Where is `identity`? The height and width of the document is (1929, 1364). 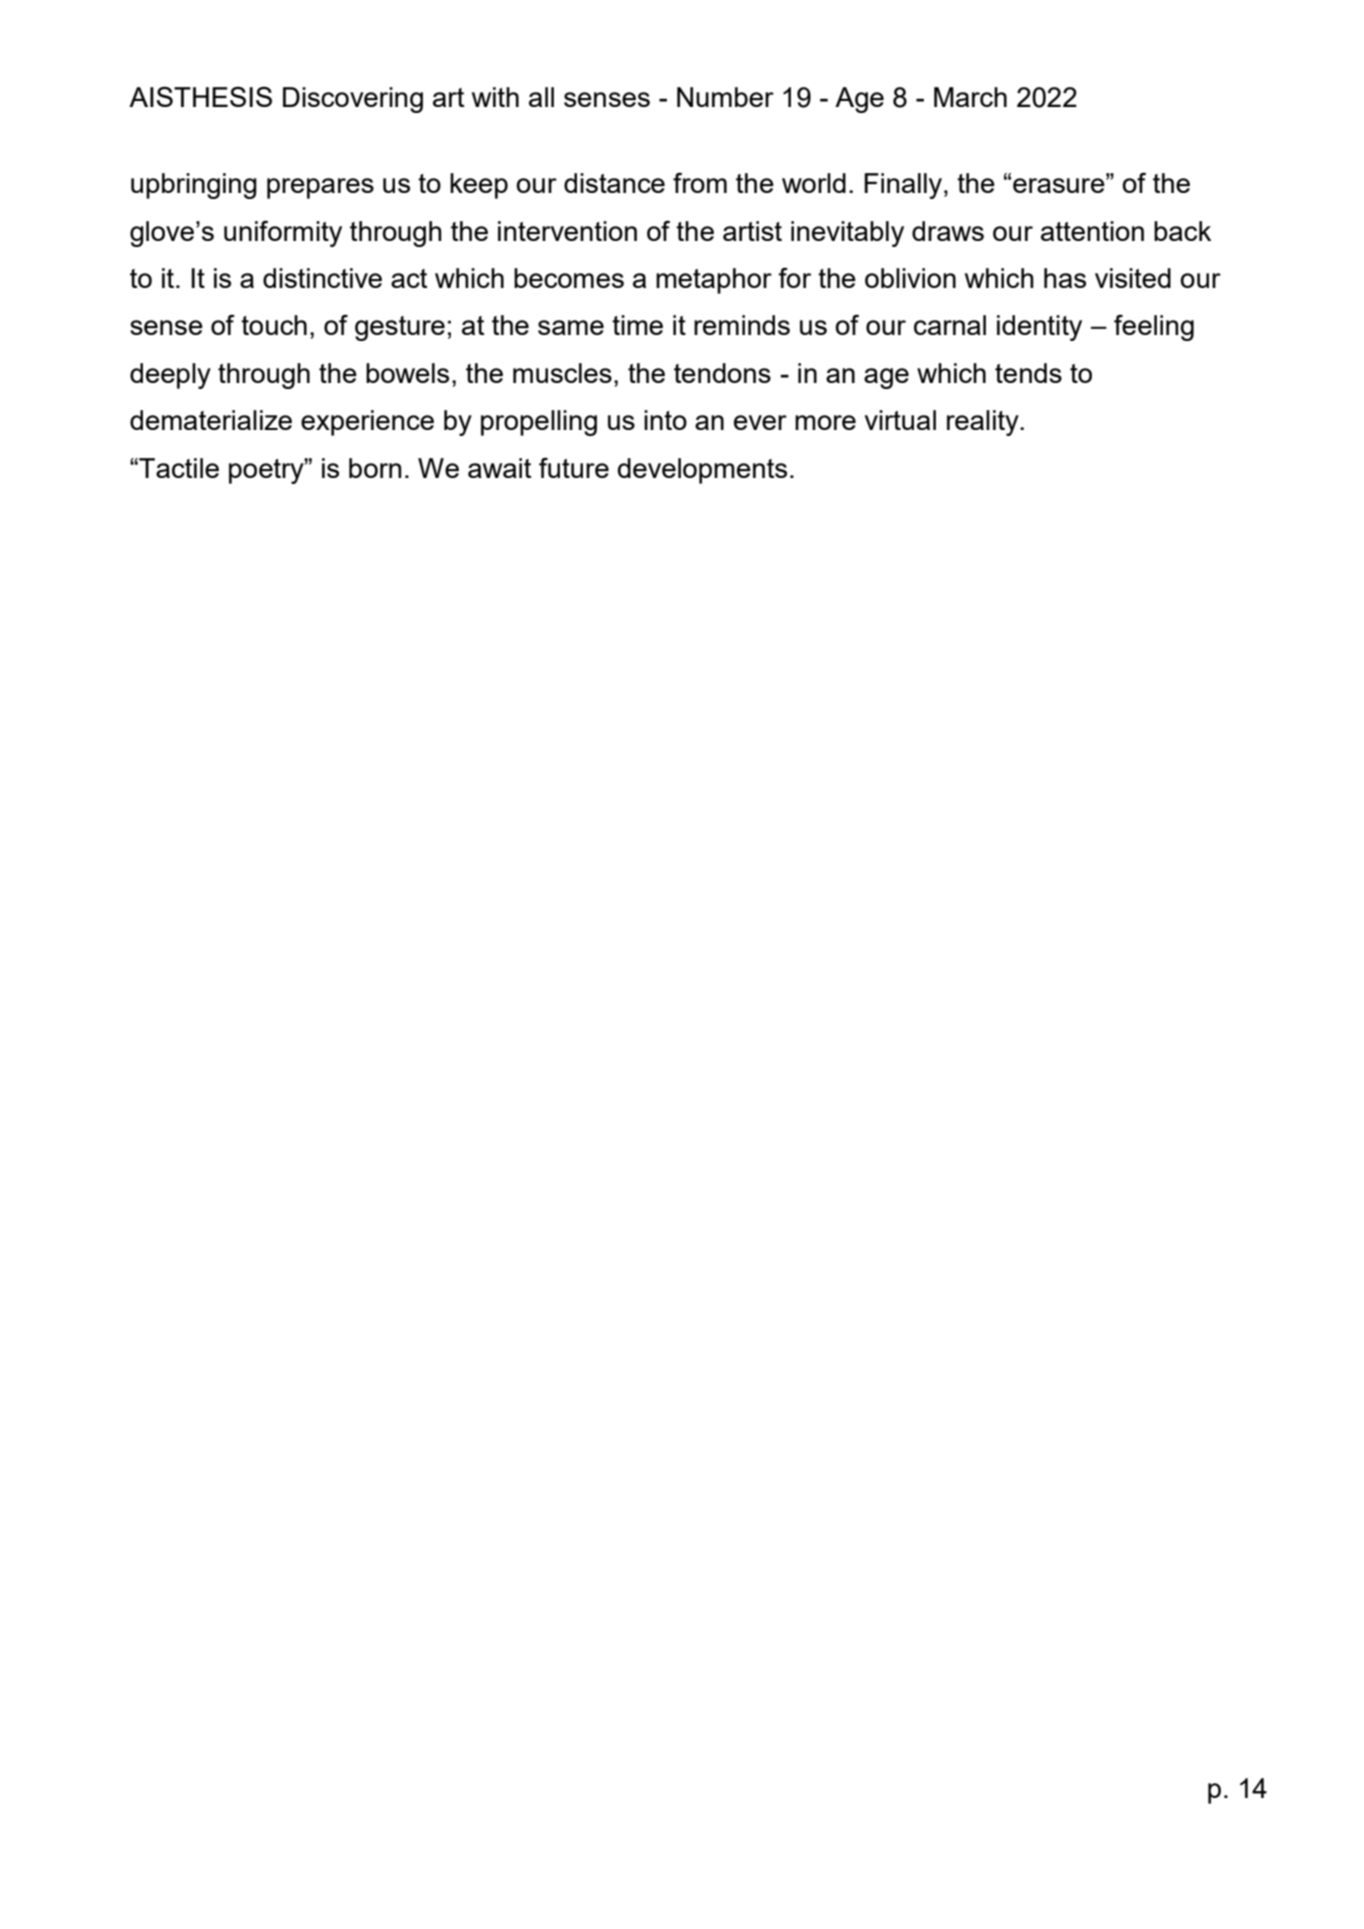
identity is located at coordinates (1039, 328).
